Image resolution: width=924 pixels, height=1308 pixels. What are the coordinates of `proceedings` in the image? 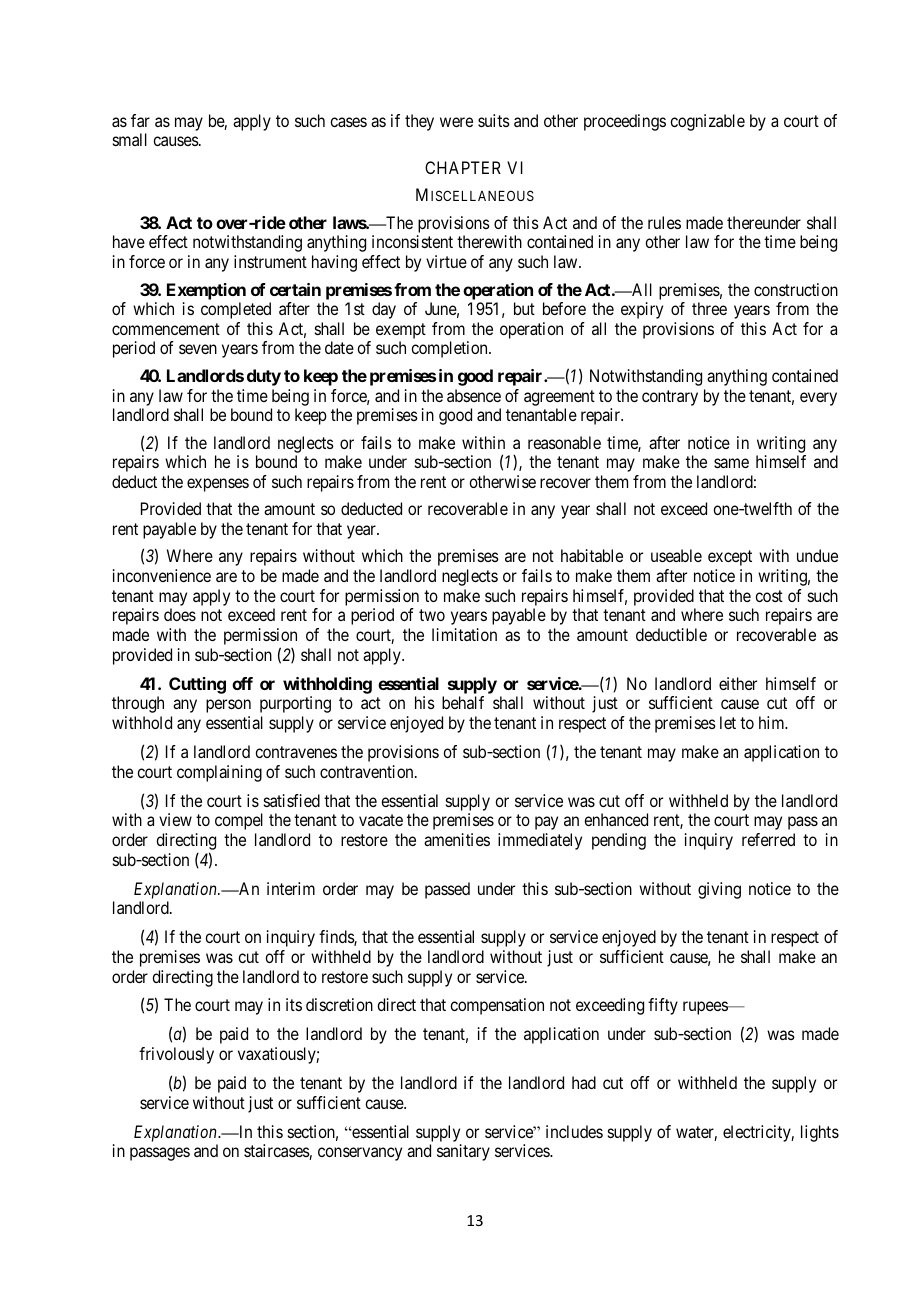 It's located at (625, 122).
